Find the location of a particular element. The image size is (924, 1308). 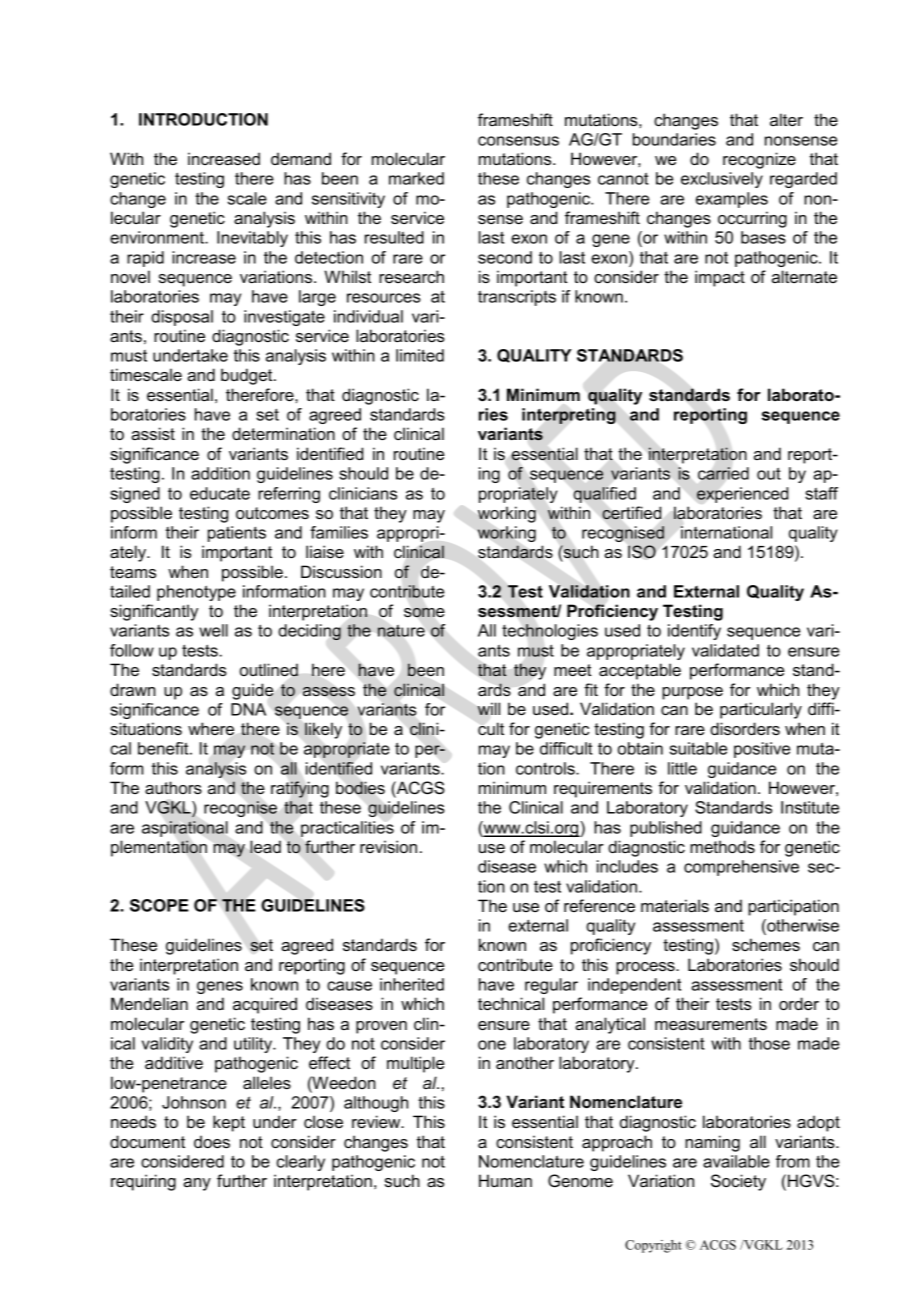

schemes is located at coordinates (766, 944).
